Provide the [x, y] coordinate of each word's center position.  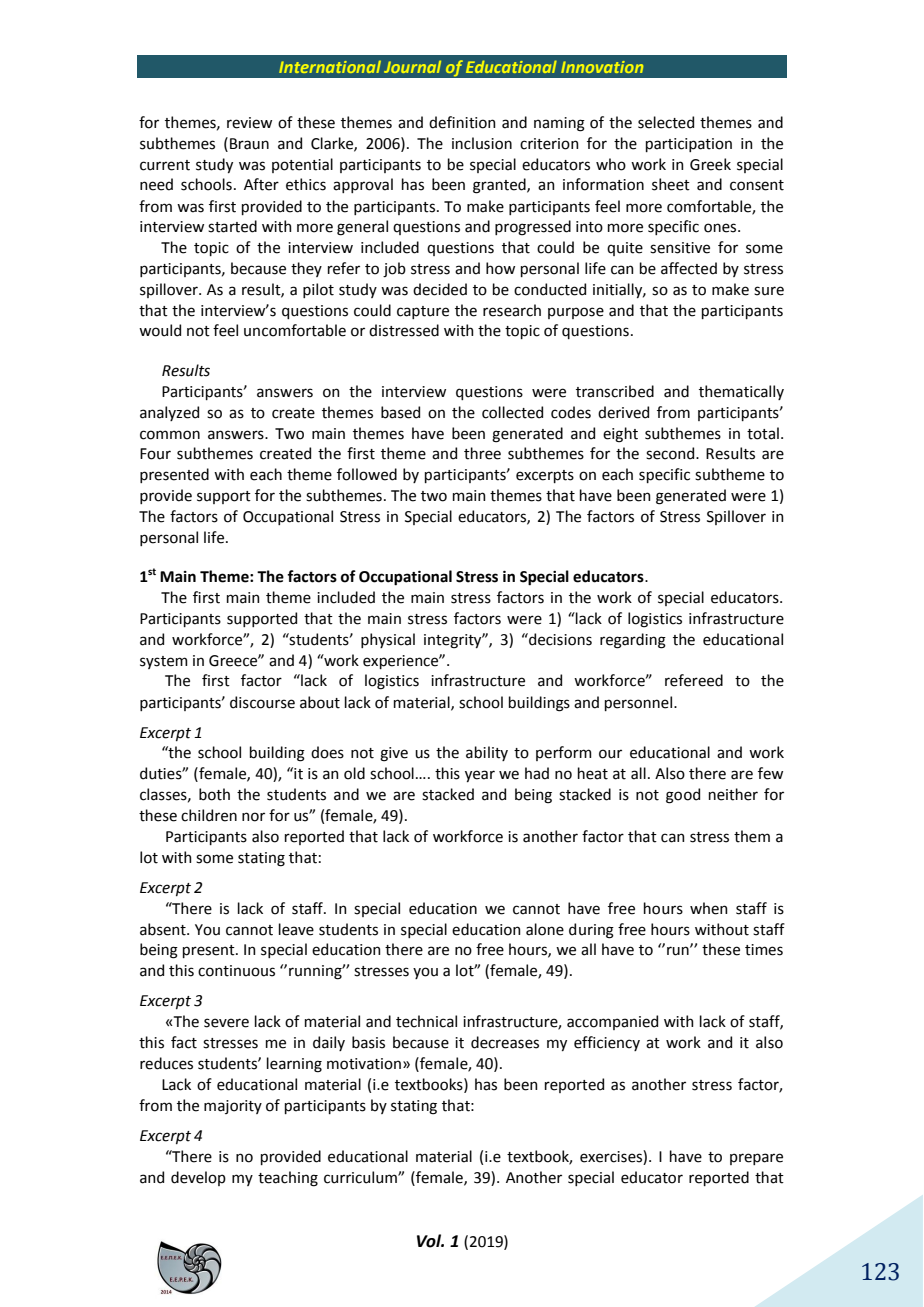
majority [233, 1107]
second [671, 453]
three [482, 453]
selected [666, 122]
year [480, 776]
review [249, 123]
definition [462, 122]
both [214, 794]
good [683, 796]
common [170, 435]
